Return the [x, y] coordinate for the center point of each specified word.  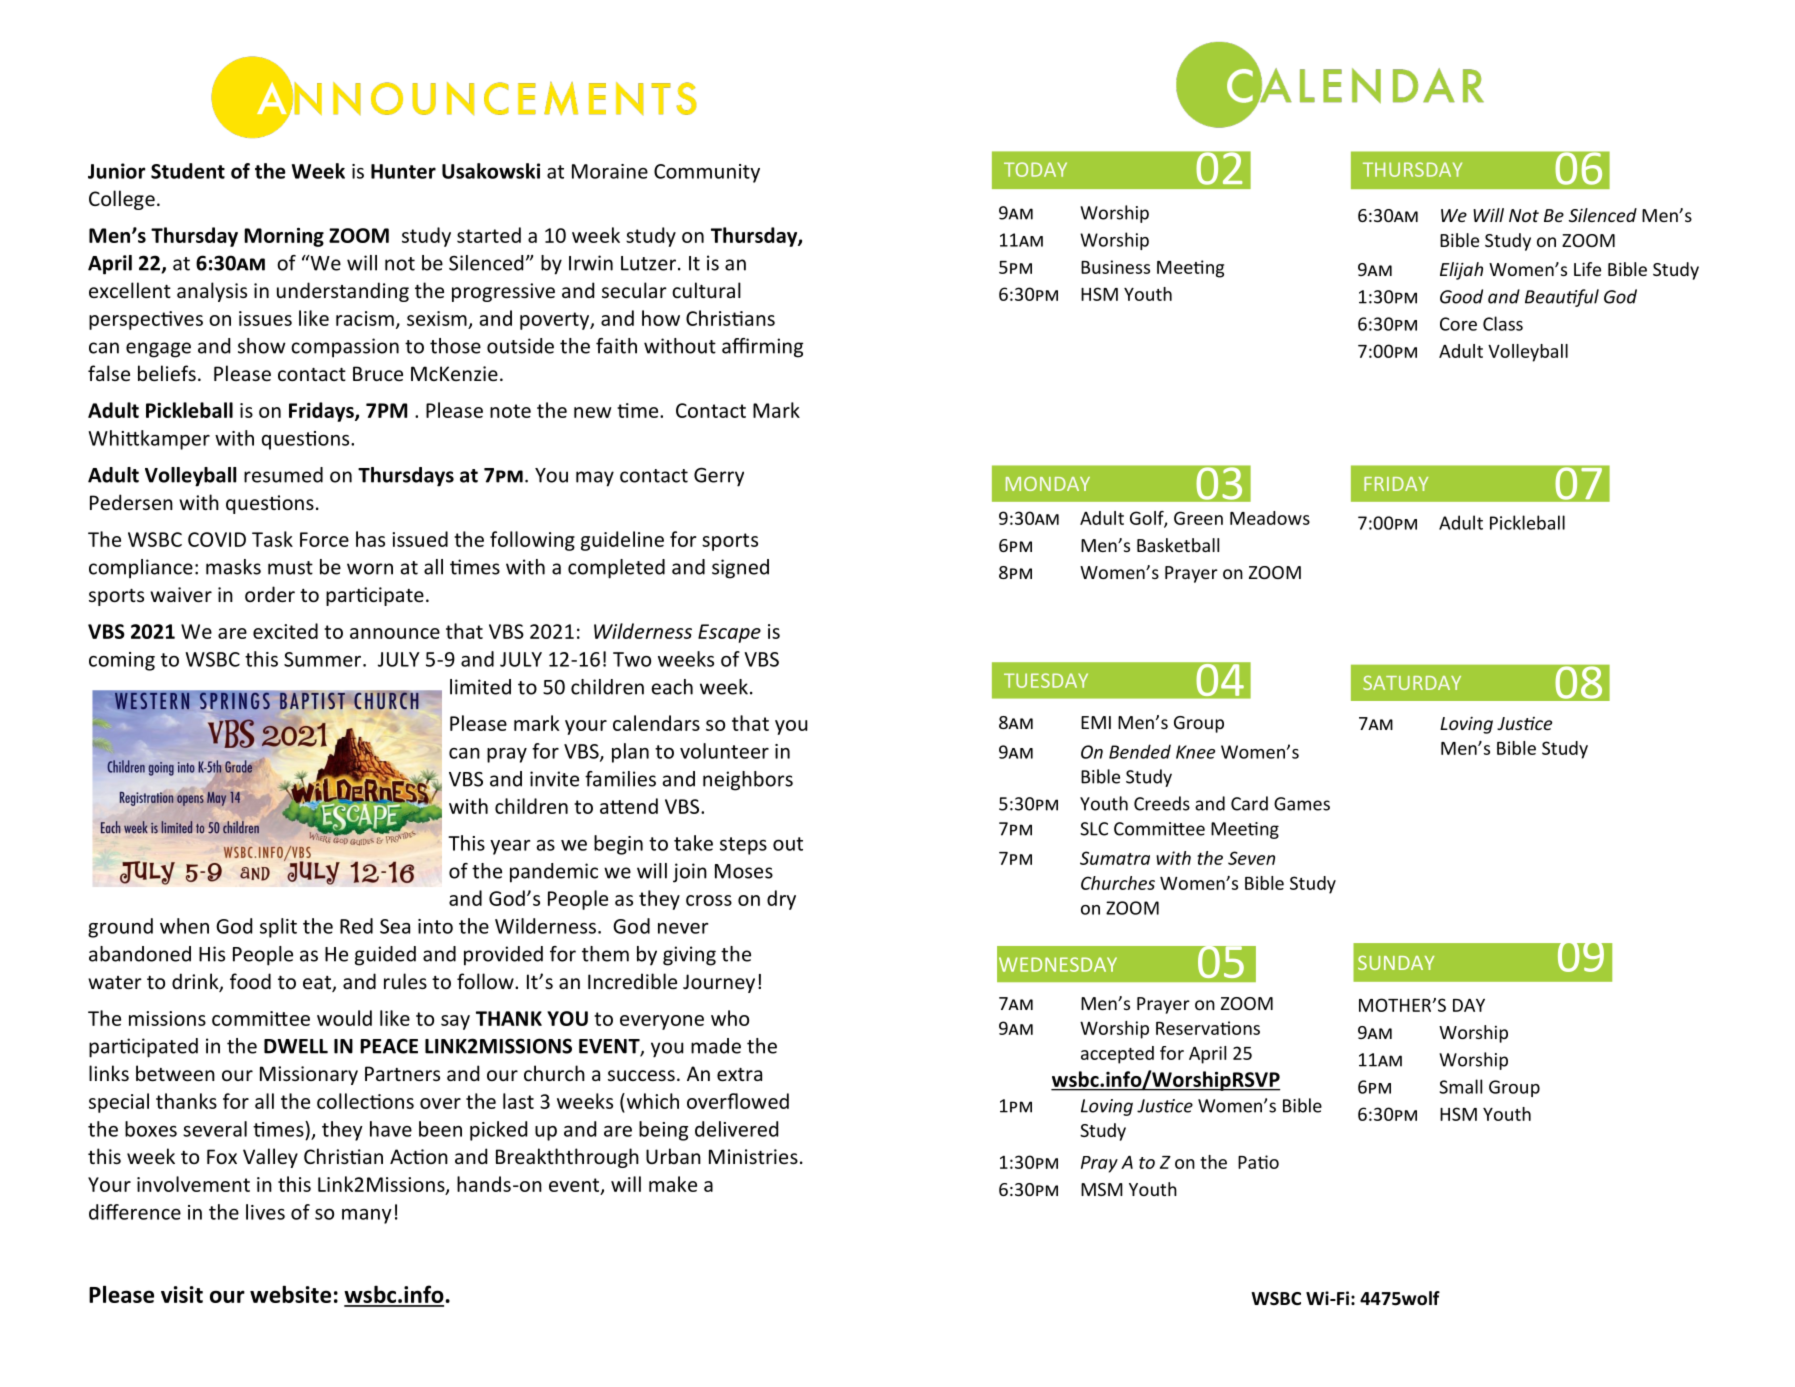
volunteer [724, 751]
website [290, 1294]
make [673, 1184]
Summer [324, 659]
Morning [284, 237]
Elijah [1461, 271]
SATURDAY [1412, 683]
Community [707, 173]
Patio [1258, 1162]
